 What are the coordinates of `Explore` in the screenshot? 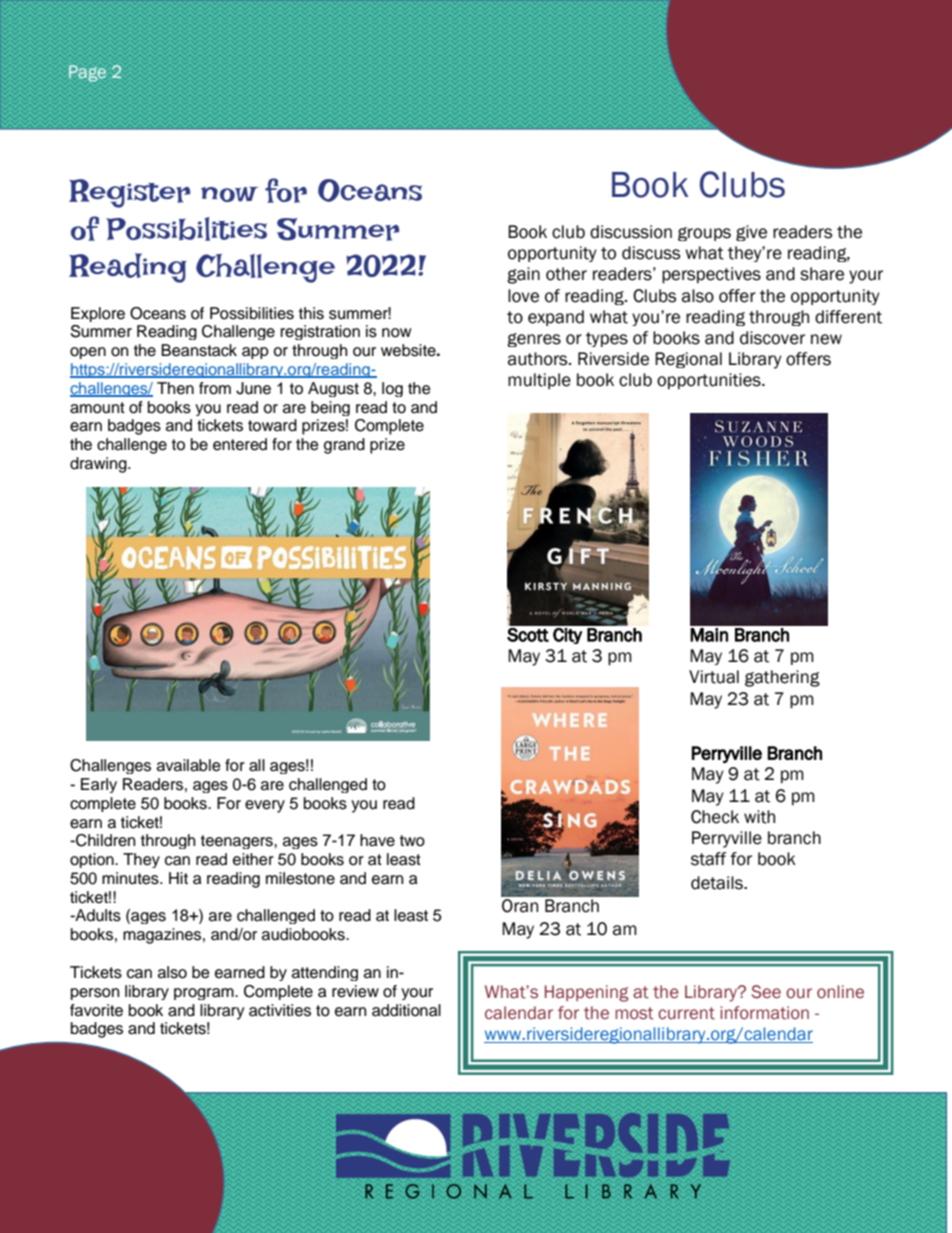 It's located at (98, 314).
